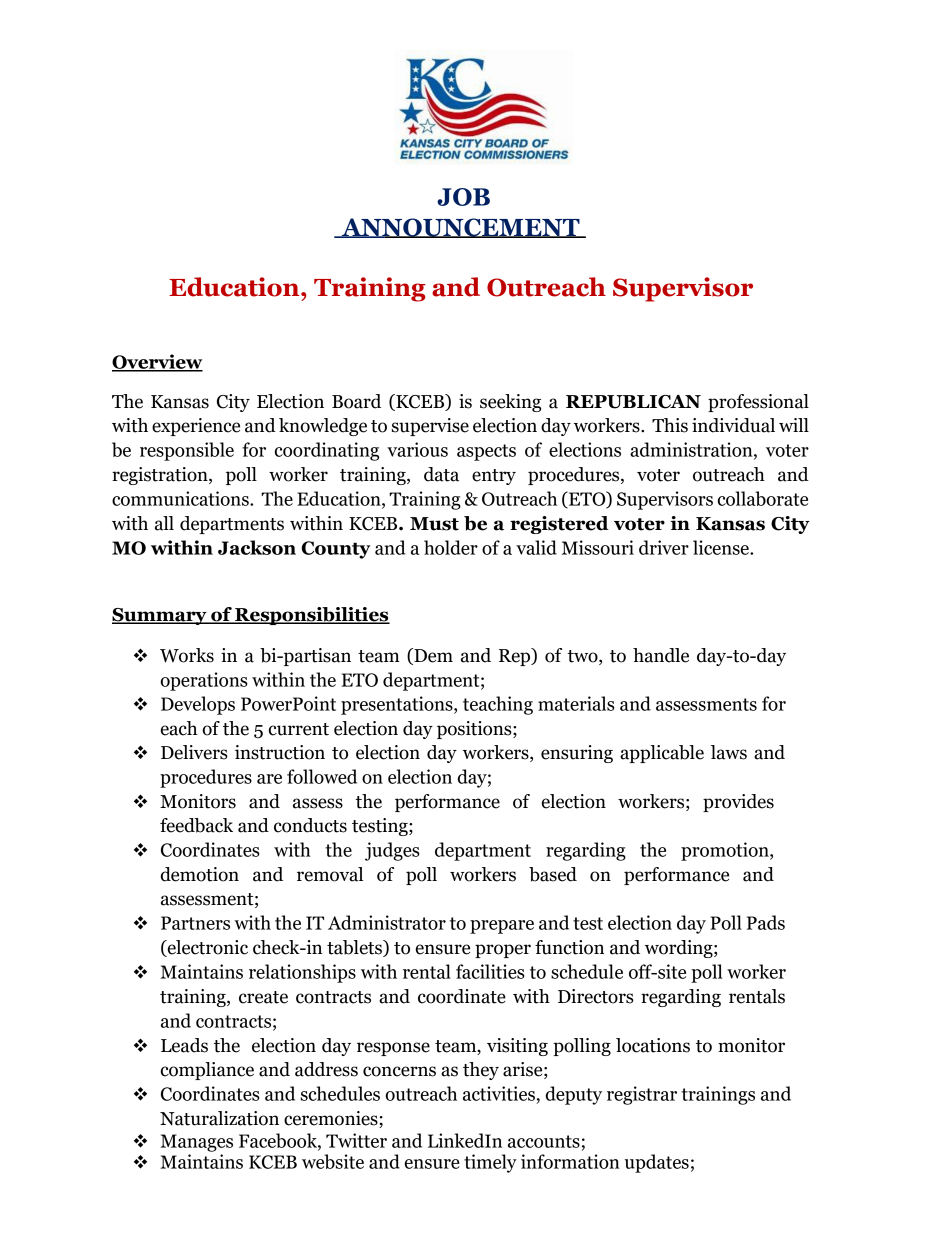 The width and height of the page is (952, 1233). What do you see at coordinates (656, 1163) in the page?
I see `updates` at bounding box center [656, 1163].
